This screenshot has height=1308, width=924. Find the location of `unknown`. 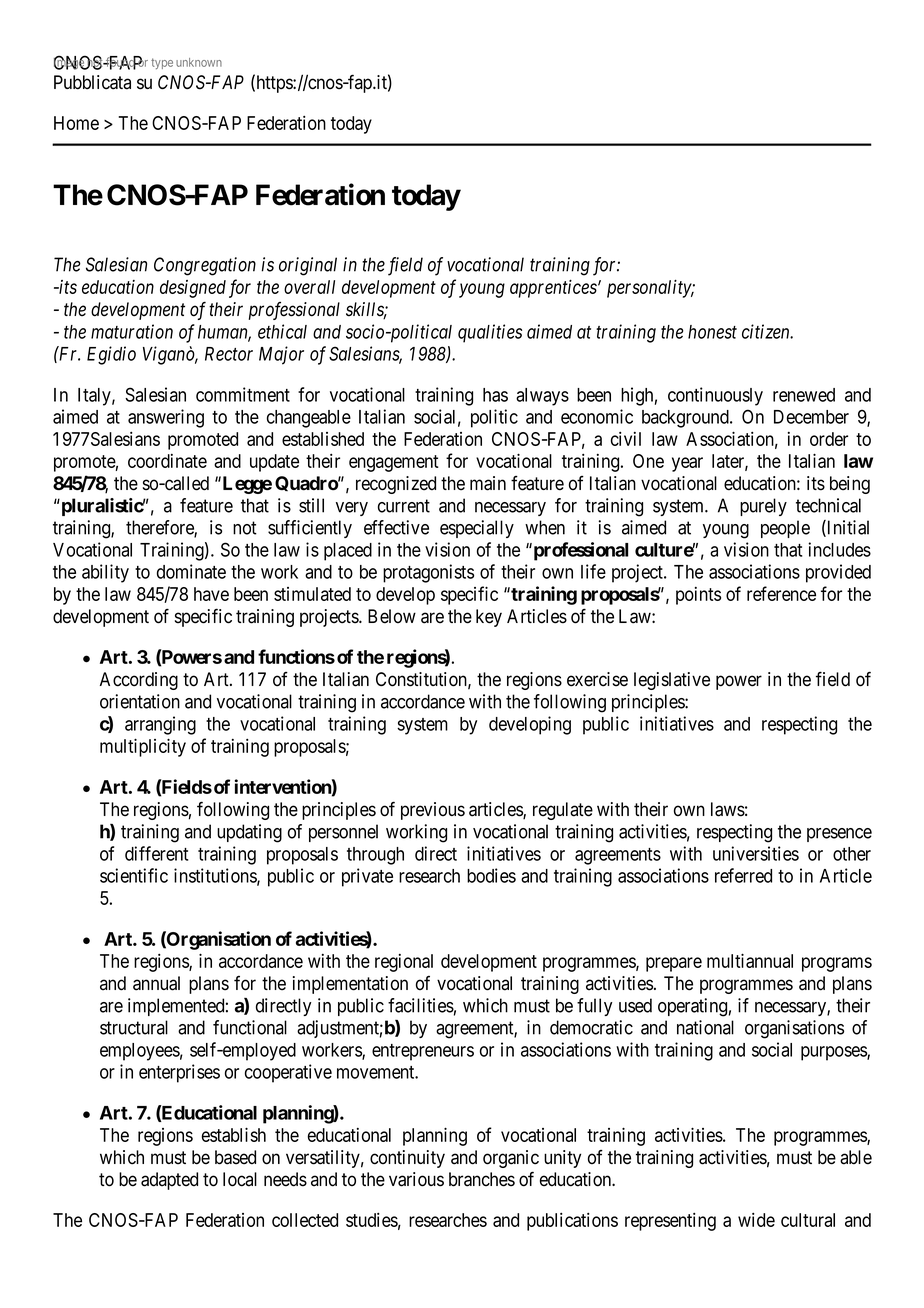

unknown is located at coordinates (199, 62).
